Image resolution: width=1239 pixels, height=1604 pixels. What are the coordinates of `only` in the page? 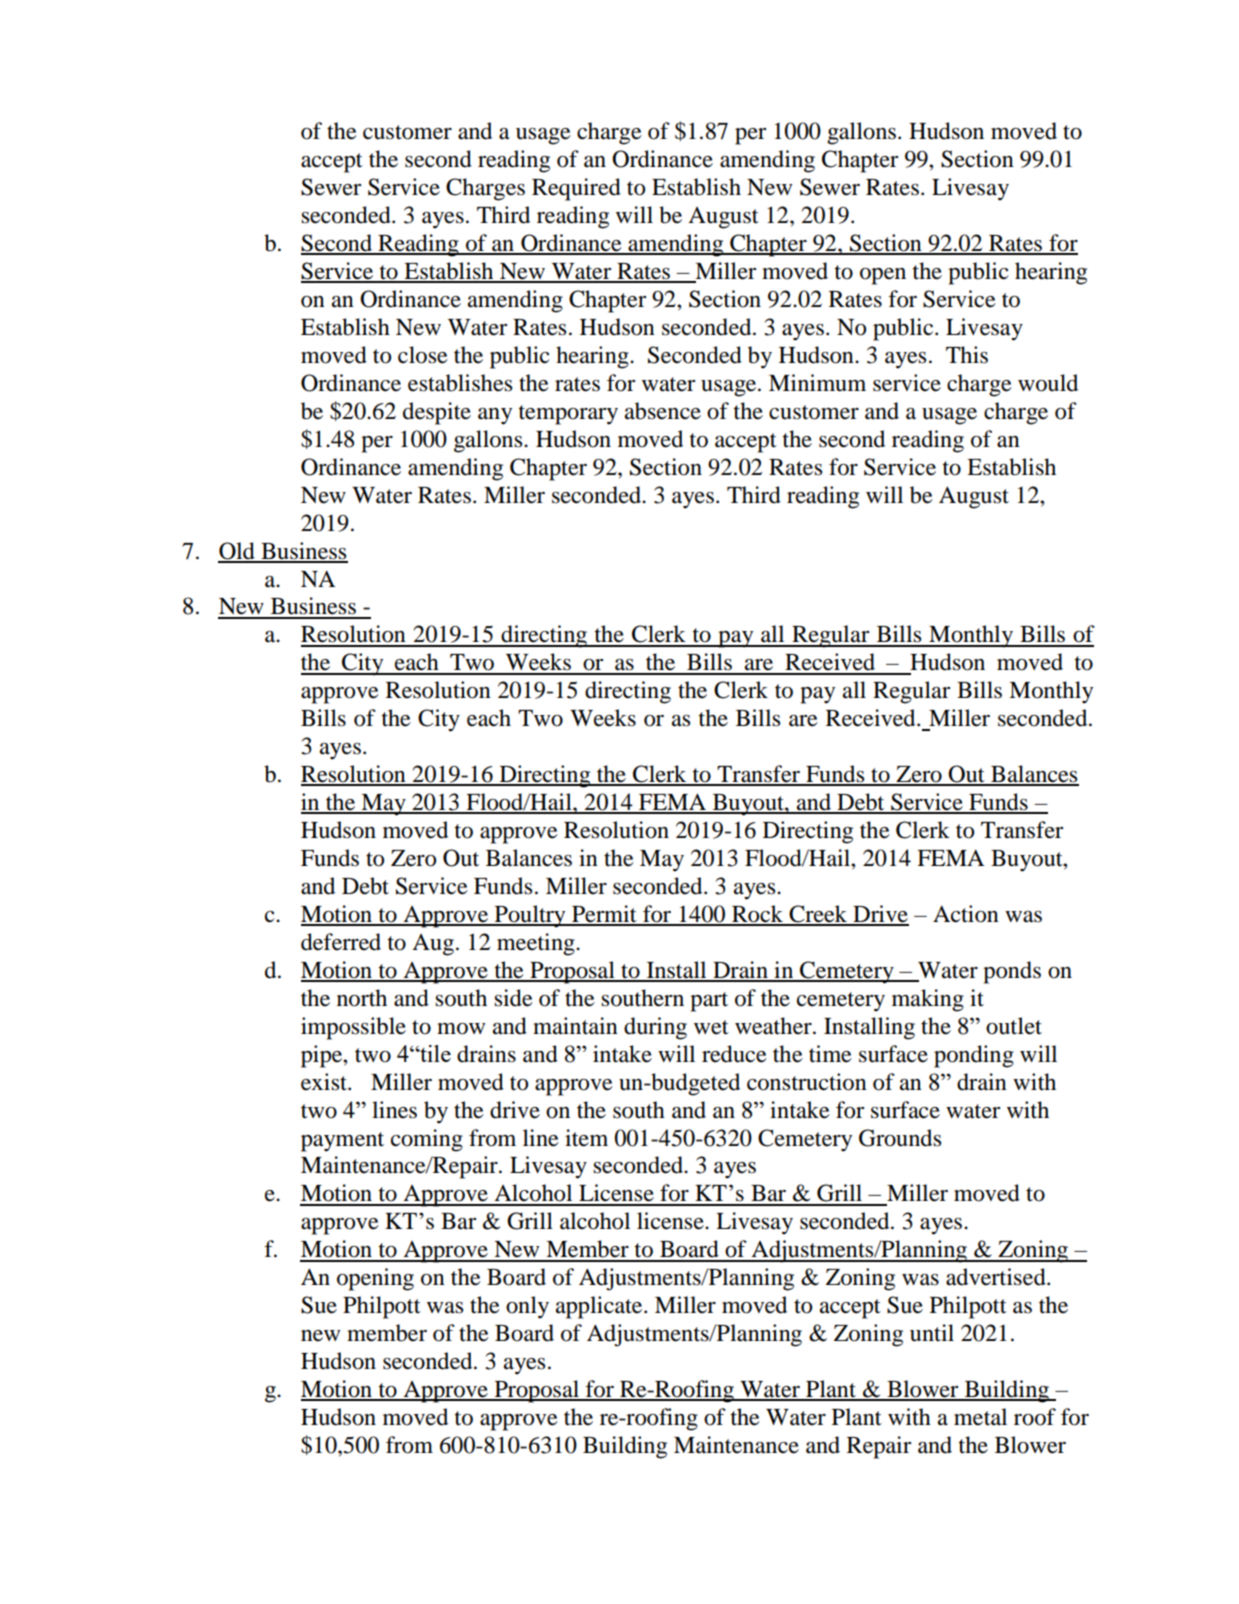 It's located at (527, 1307).
